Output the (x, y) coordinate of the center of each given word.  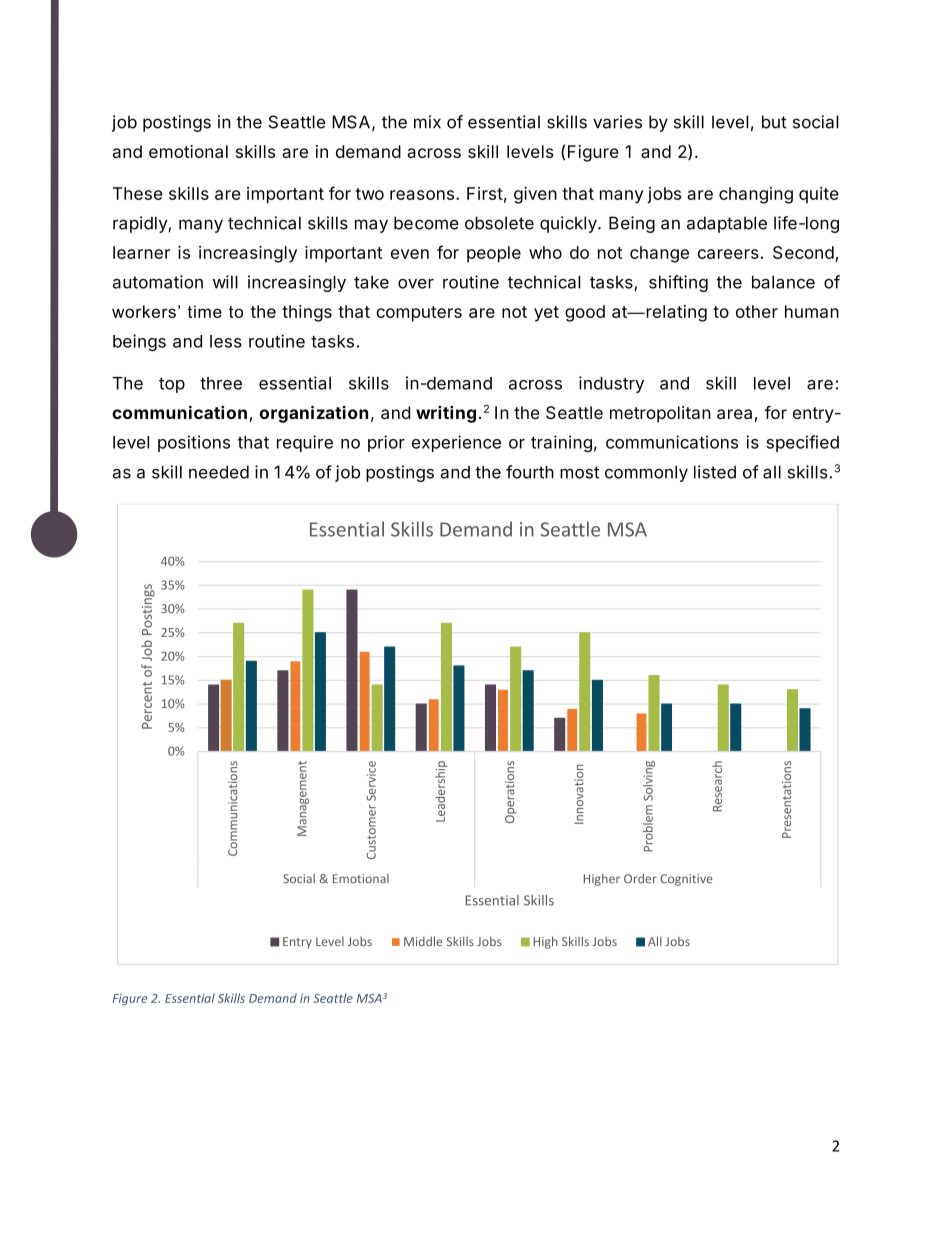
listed (715, 472)
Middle (423, 941)
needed (219, 472)
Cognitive (686, 880)
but (774, 122)
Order (640, 879)
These (138, 193)
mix (427, 121)
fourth (530, 472)
